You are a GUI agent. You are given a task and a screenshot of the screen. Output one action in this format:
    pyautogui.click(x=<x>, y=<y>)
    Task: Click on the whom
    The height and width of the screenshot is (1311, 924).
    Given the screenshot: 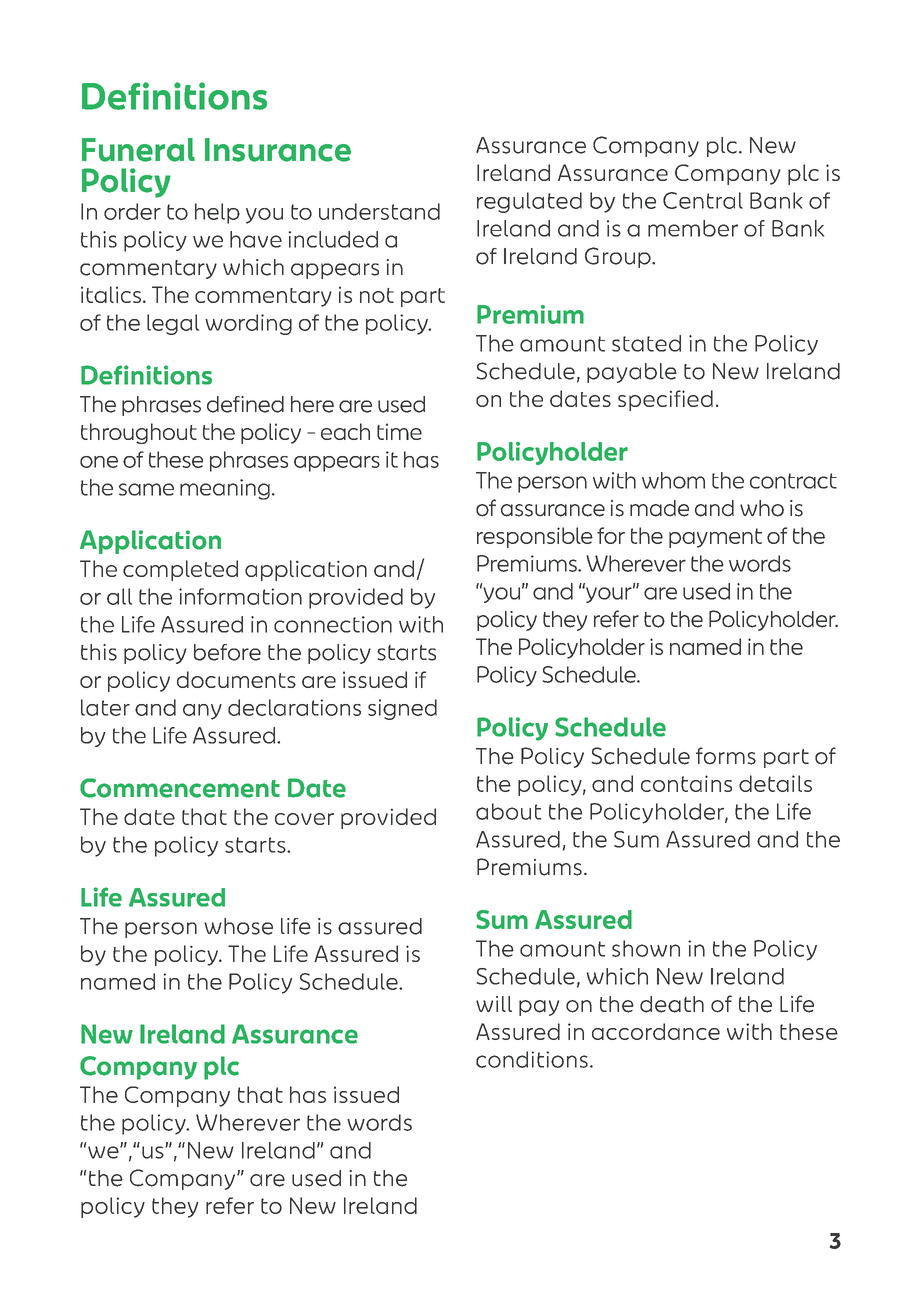 What is the action you would take?
    pyautogui.click(x=673, y=480)
